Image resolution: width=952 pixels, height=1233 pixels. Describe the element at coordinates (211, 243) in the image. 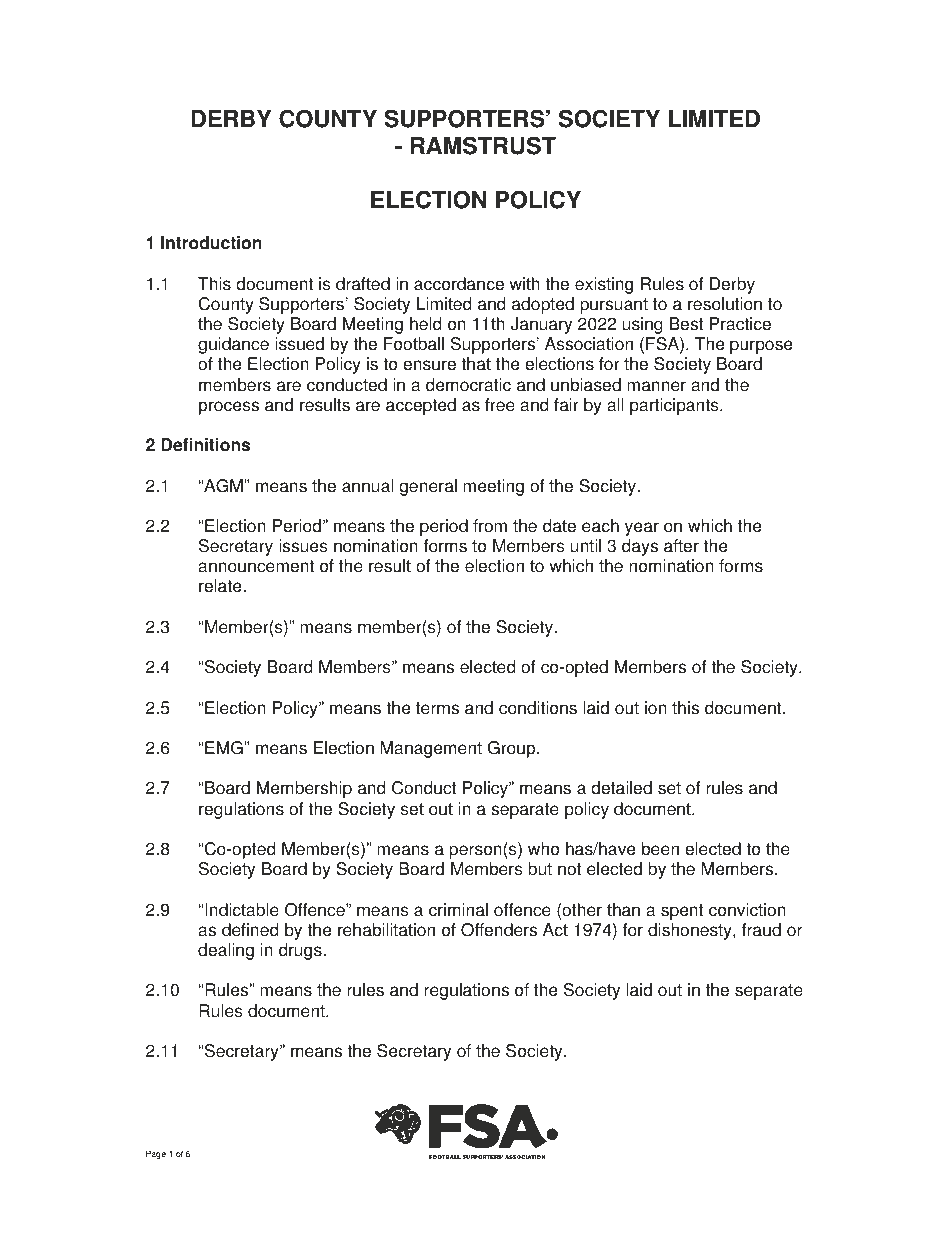

I see `Introduction` at that location.
